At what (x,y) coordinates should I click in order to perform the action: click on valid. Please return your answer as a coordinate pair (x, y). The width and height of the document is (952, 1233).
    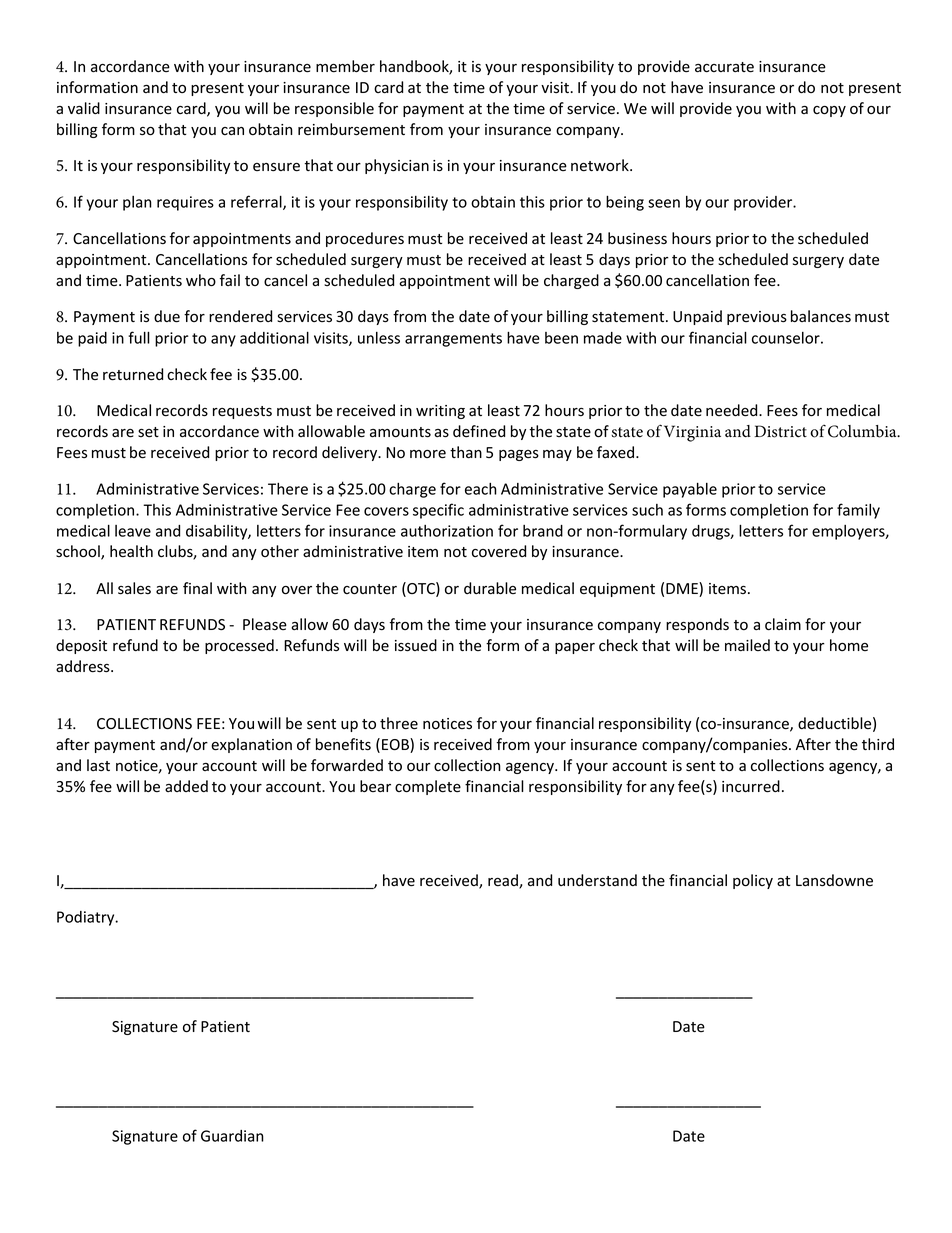
    Looking at the image, I should click on (84, 108).
